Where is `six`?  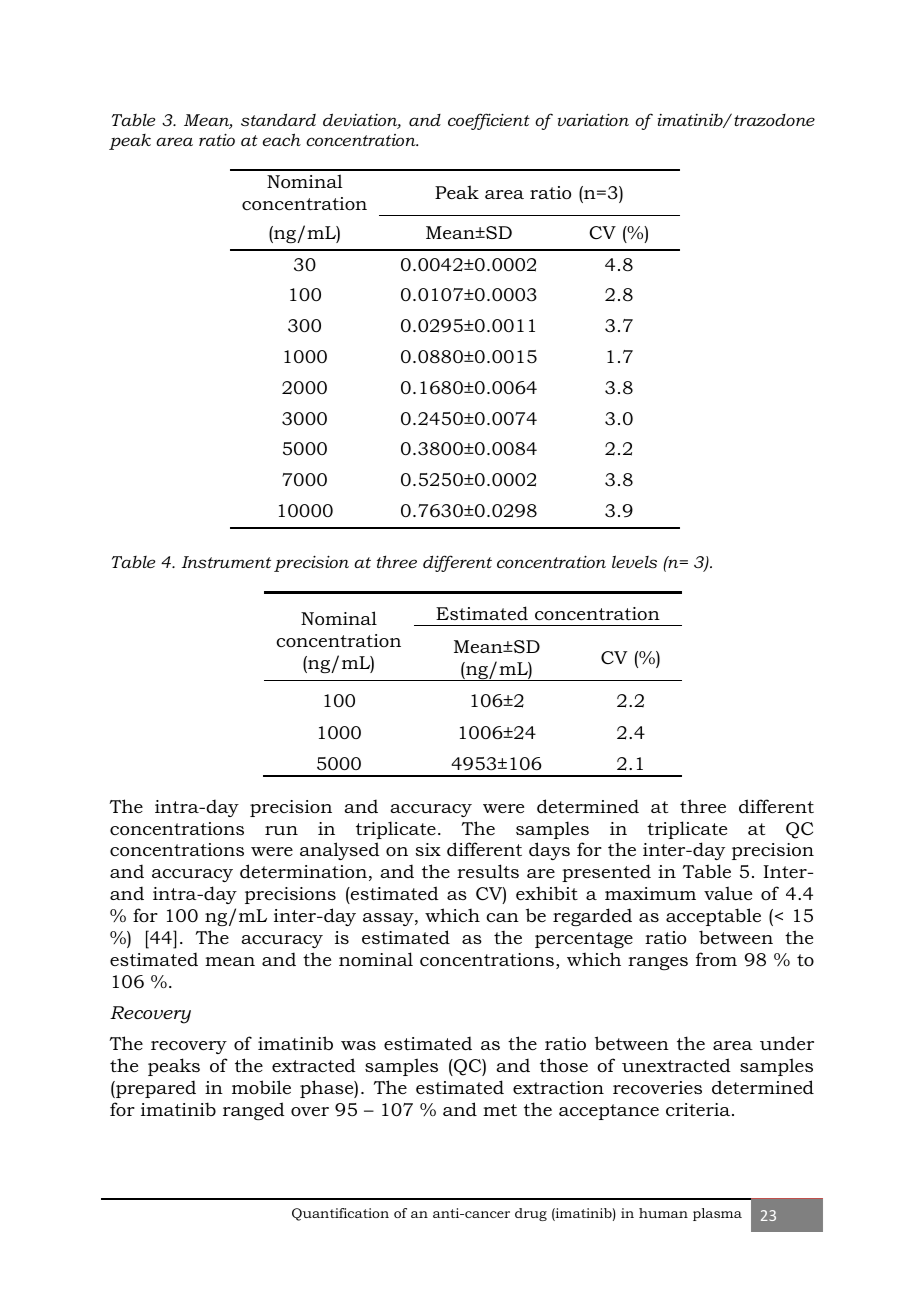 six is located at coordinates (428, 849).
